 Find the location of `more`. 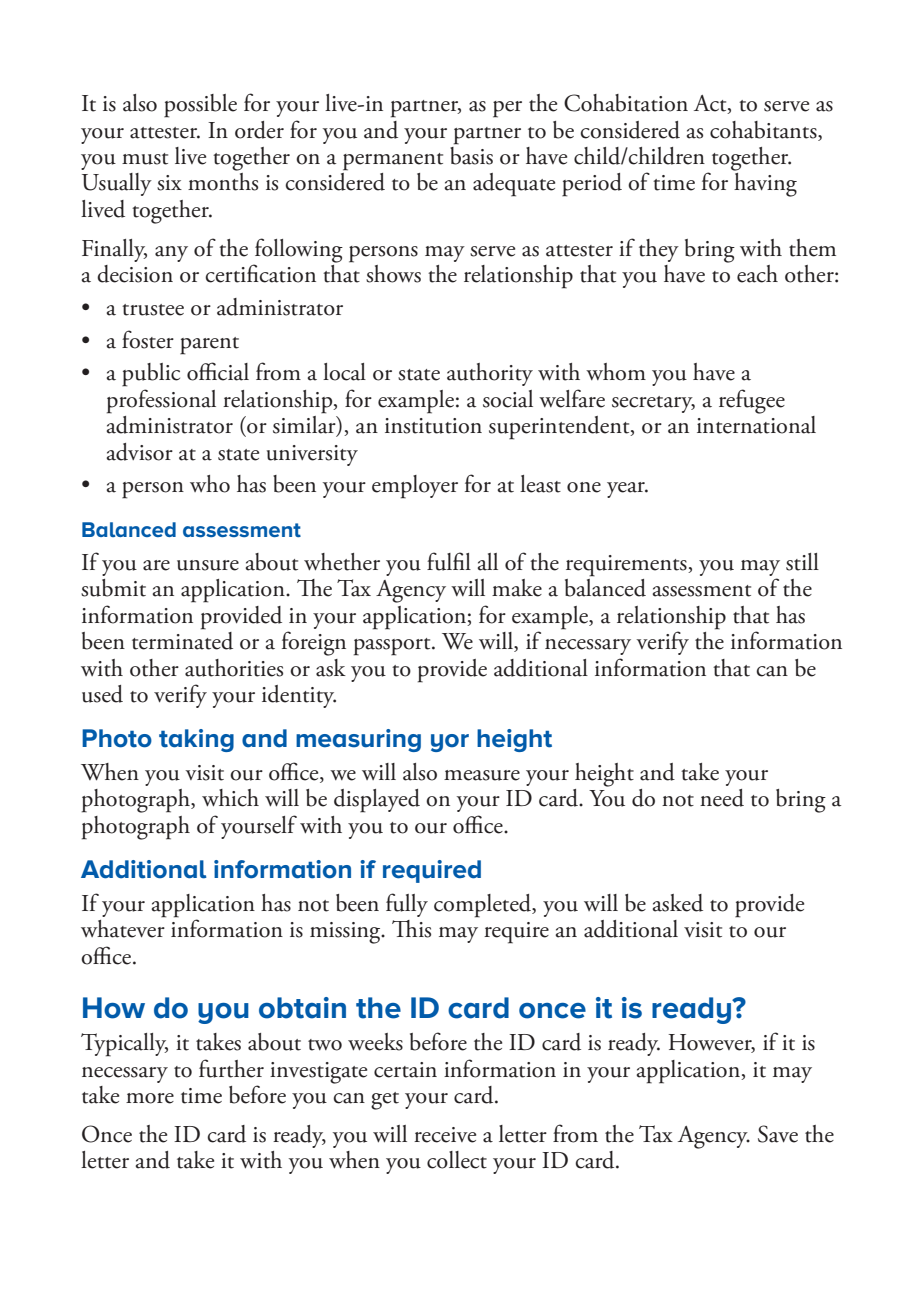

more is located at coordinates (150, 1098).
